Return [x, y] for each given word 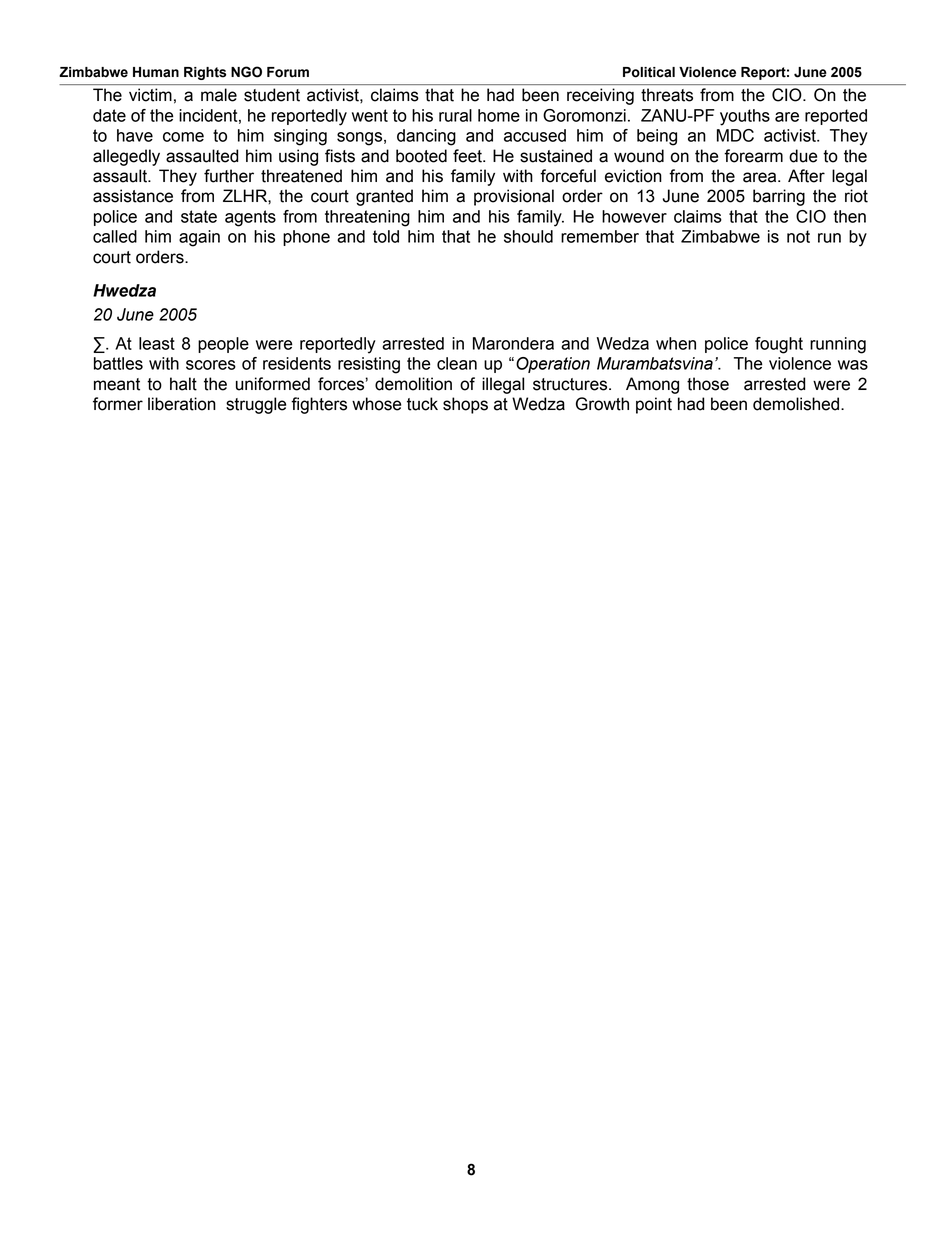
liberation [182, 404]
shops [465, 405]
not [798, 236]
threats [667, 95]
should [528, 236]
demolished [796, 404]
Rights [205, 73]
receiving [600, 96]
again [199, 238]
